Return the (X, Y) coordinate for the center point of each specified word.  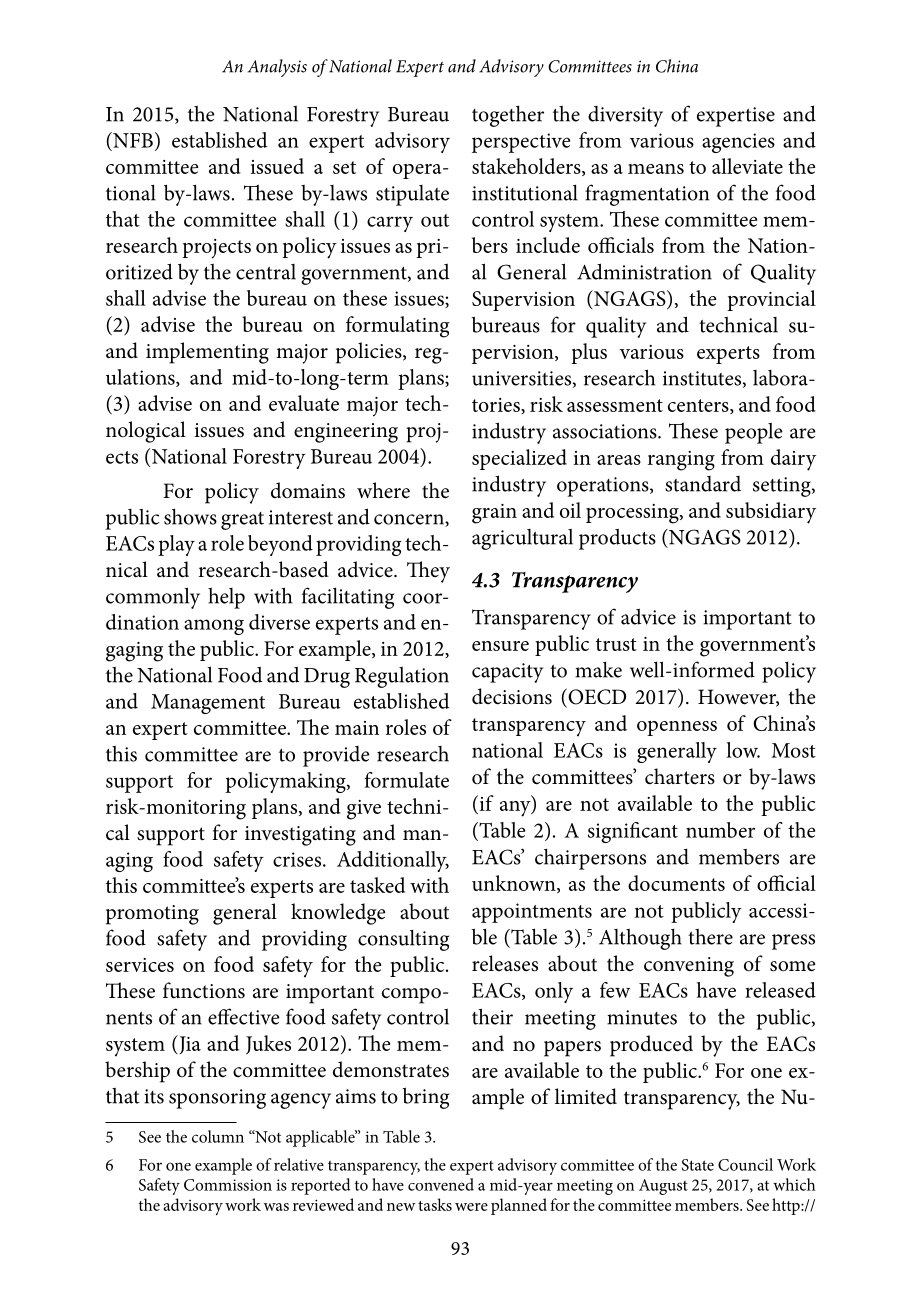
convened (441, 1184)
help (226, 598)
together (508, 116)
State (698, 1165)
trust (616, 644)
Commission (228, 1185)
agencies (738, 143)
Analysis (277, 68)
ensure (500, 646)
